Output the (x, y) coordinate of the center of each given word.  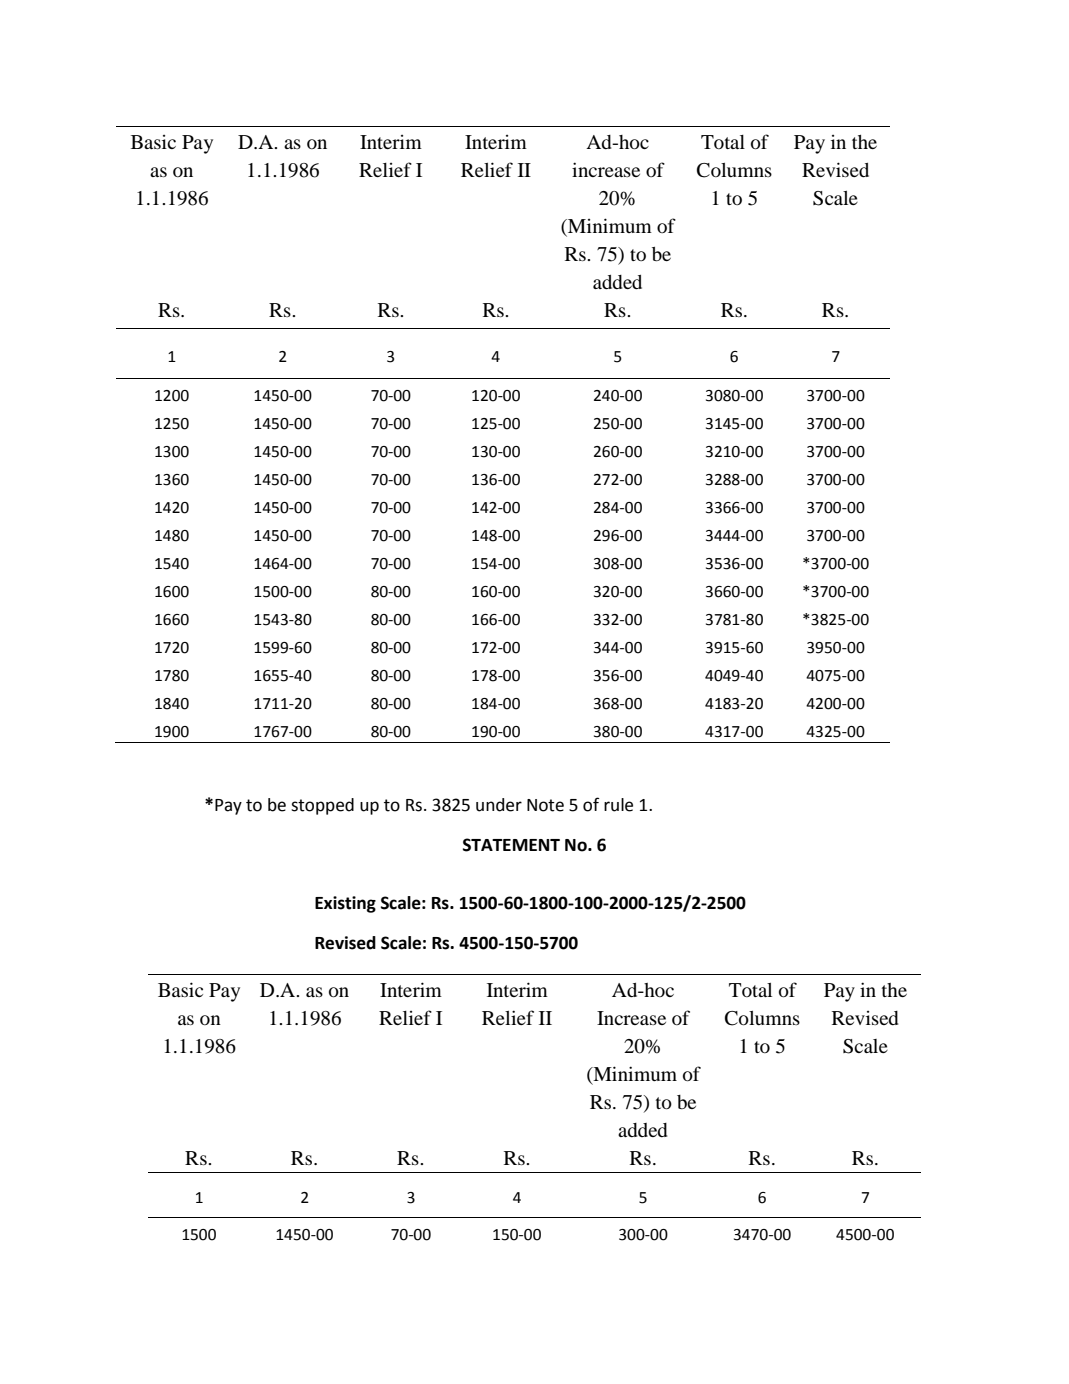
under (499, 805)
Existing (345, 904)
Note (545, 805)
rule (618, 805)
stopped (322, 806)
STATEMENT (511, 845)
